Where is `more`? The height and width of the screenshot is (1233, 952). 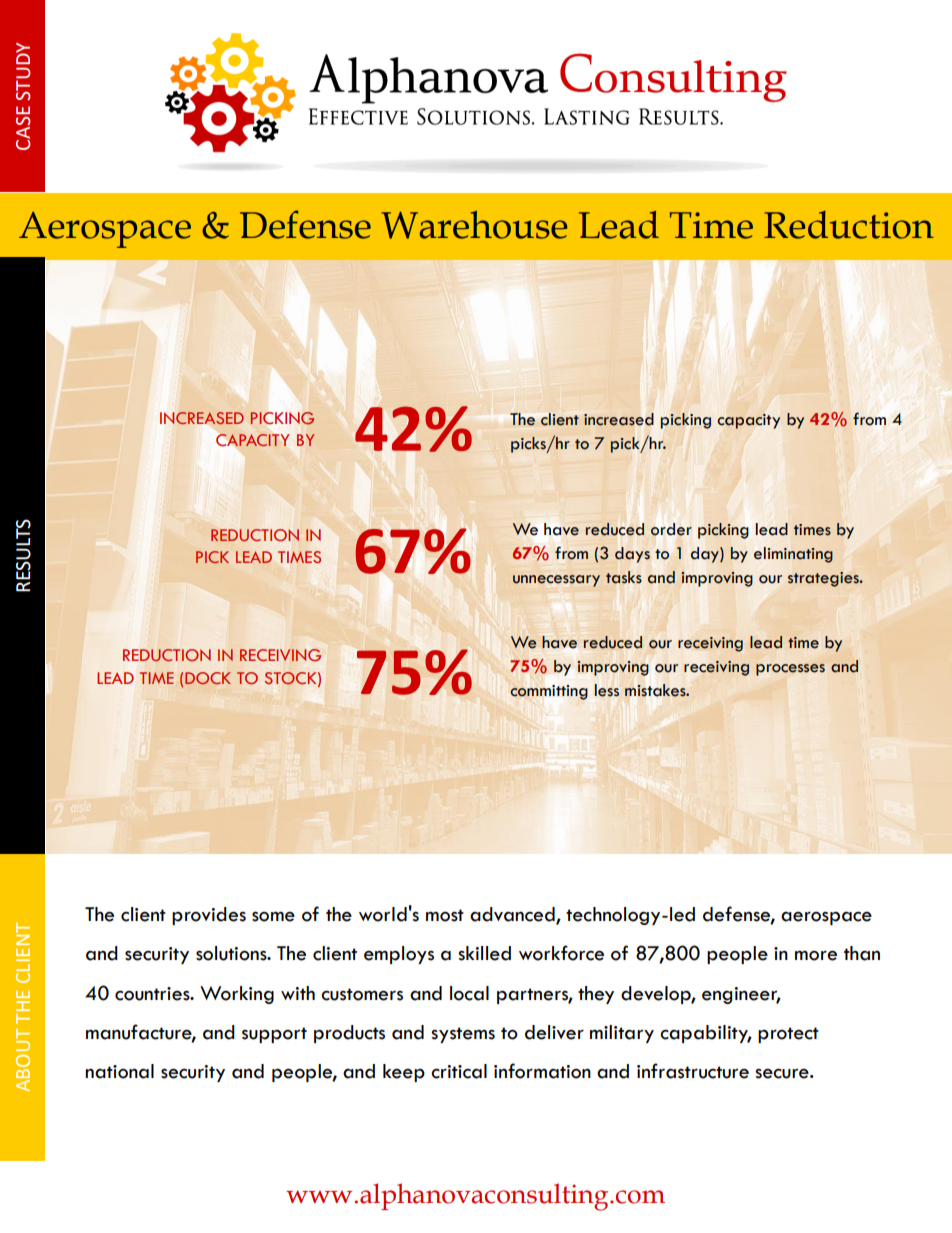 more is located at coordinates (816, 955).
